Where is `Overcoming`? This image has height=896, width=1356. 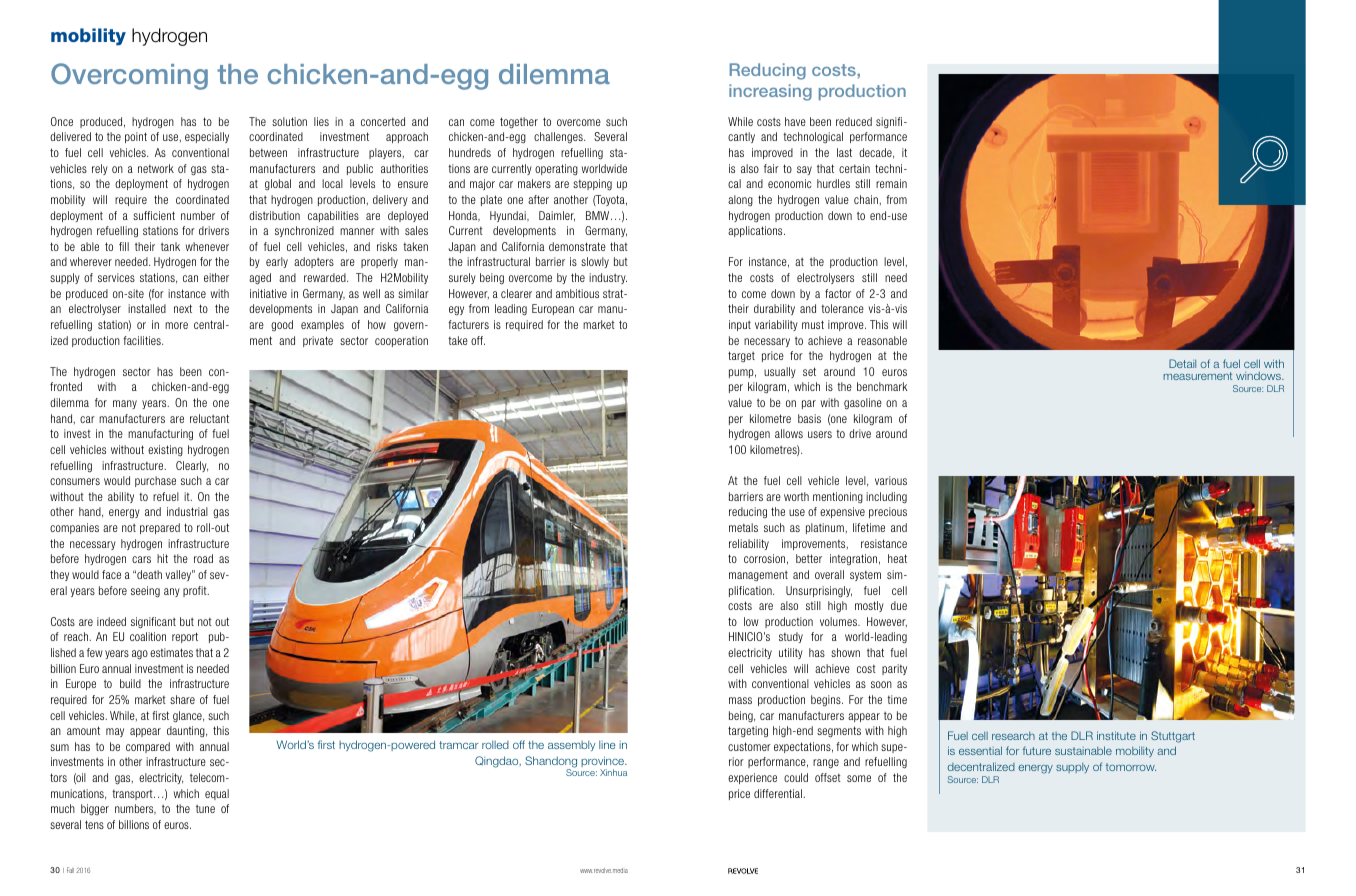
Overcoming is located at coordinates (129, 76).
